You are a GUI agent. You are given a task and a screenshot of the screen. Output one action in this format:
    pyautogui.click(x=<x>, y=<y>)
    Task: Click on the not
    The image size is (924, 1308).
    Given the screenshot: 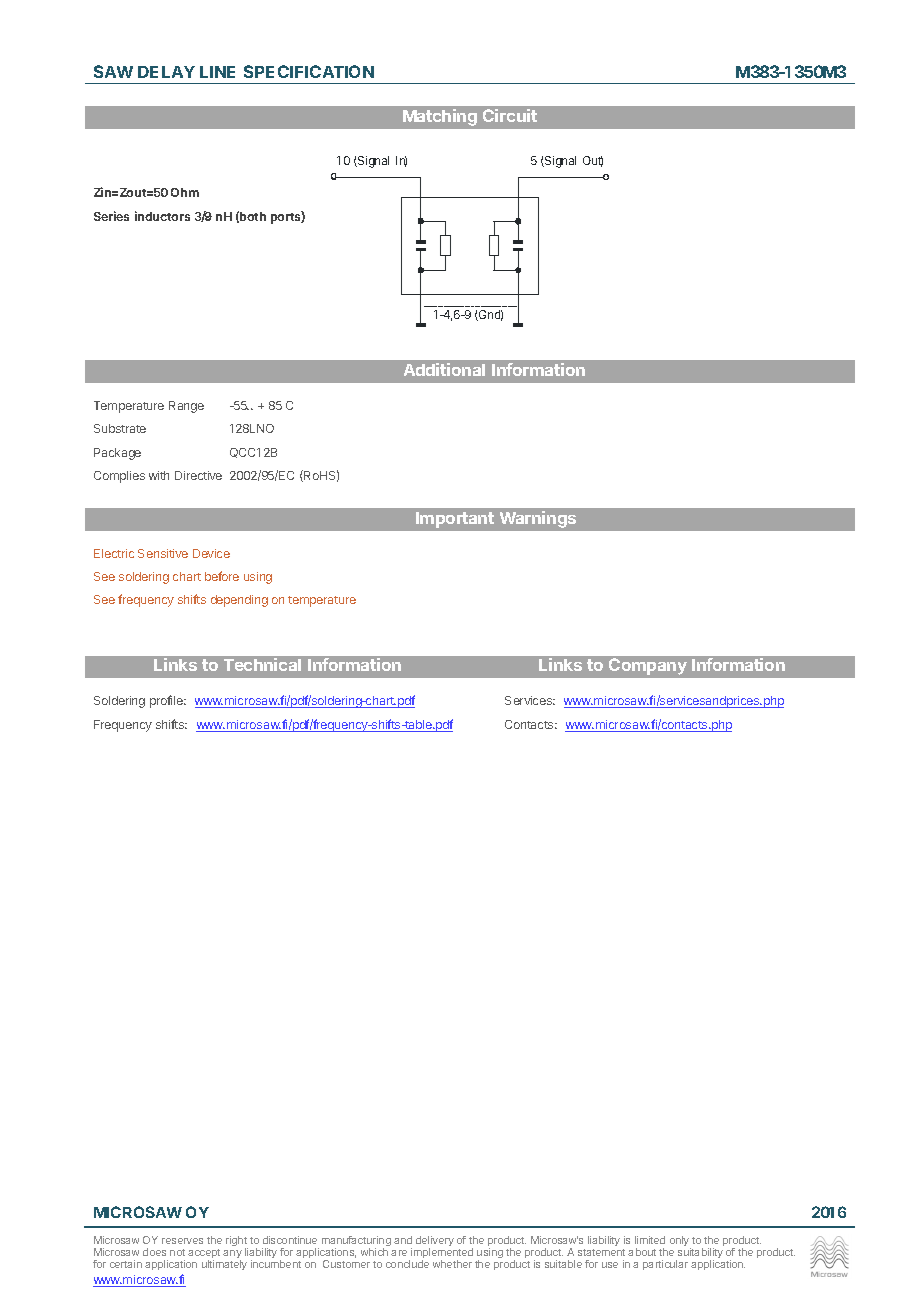 What is the action you would take?
    pyautogui.click(x=177, y=1252)
